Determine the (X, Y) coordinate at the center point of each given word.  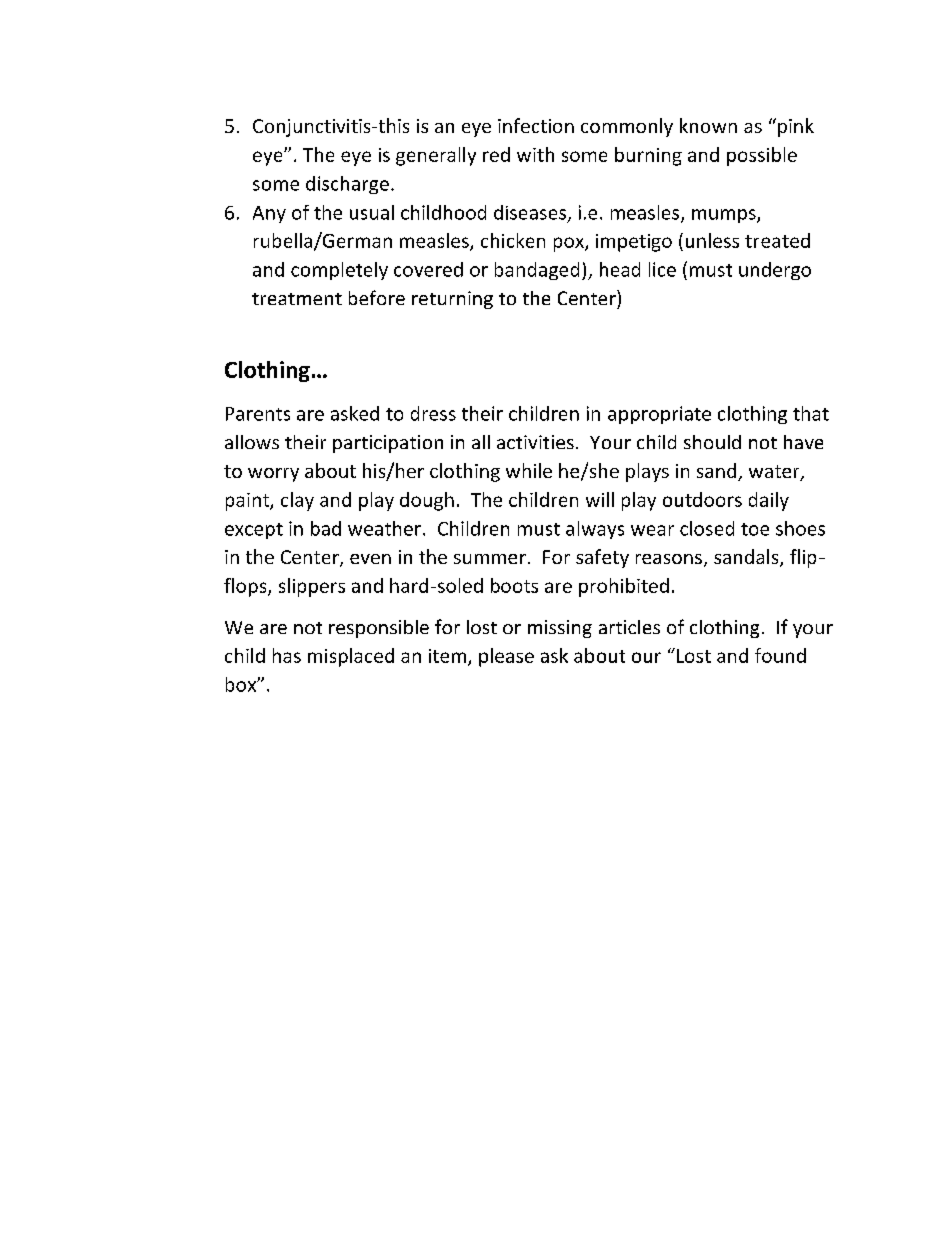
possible (762, 156)
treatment (297, 299)
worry (273, 475)
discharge (347, 185)
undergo (775, 271)
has (287, 655)
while (529, 470)
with (535, 154)
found (780, 655)
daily (769, 501)
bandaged (537, 271)
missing (560, 629)
